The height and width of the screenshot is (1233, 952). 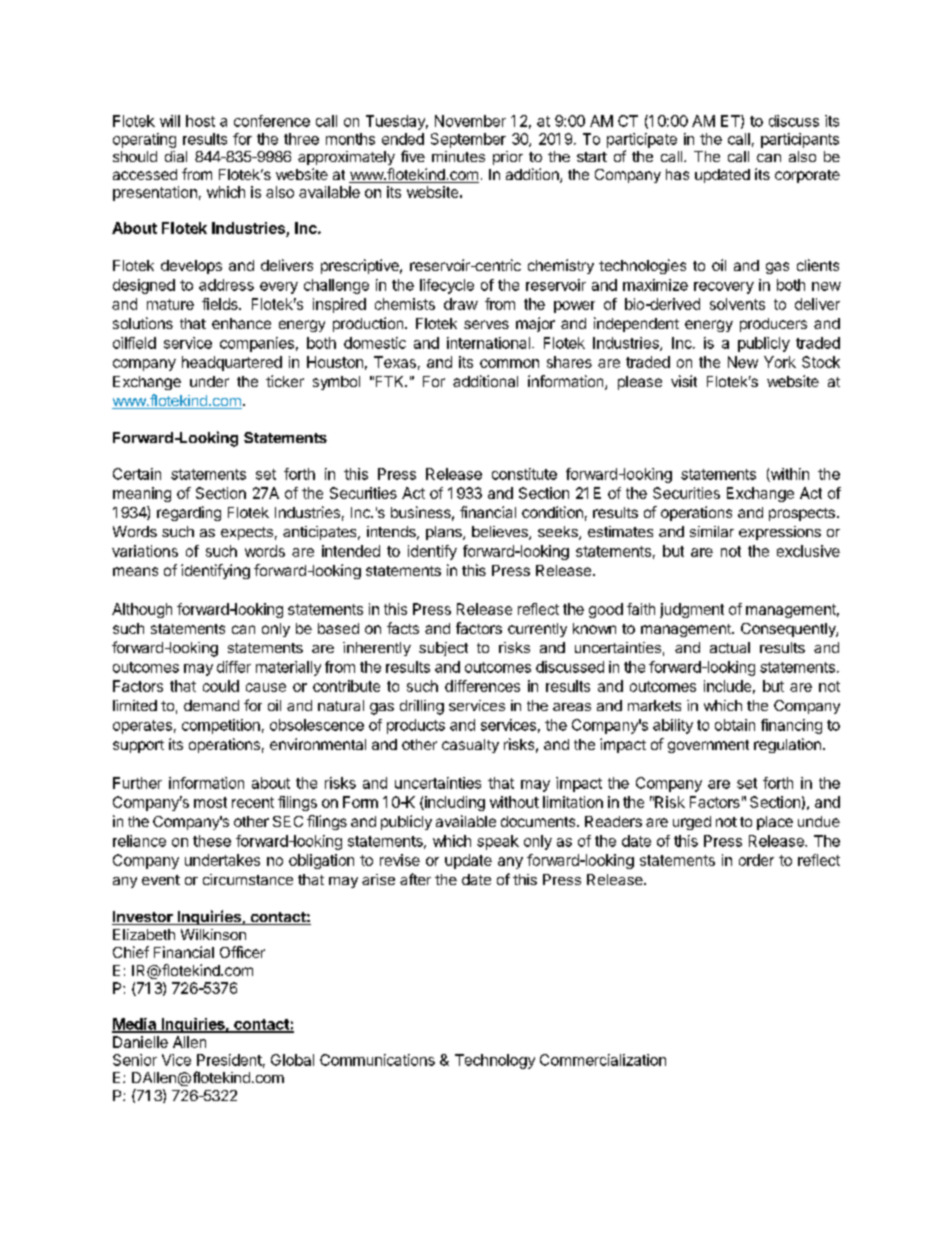 What do you see at coordinates (537, 630) in the screenshot?
I see `currently` at bounding box center [537, 630].
